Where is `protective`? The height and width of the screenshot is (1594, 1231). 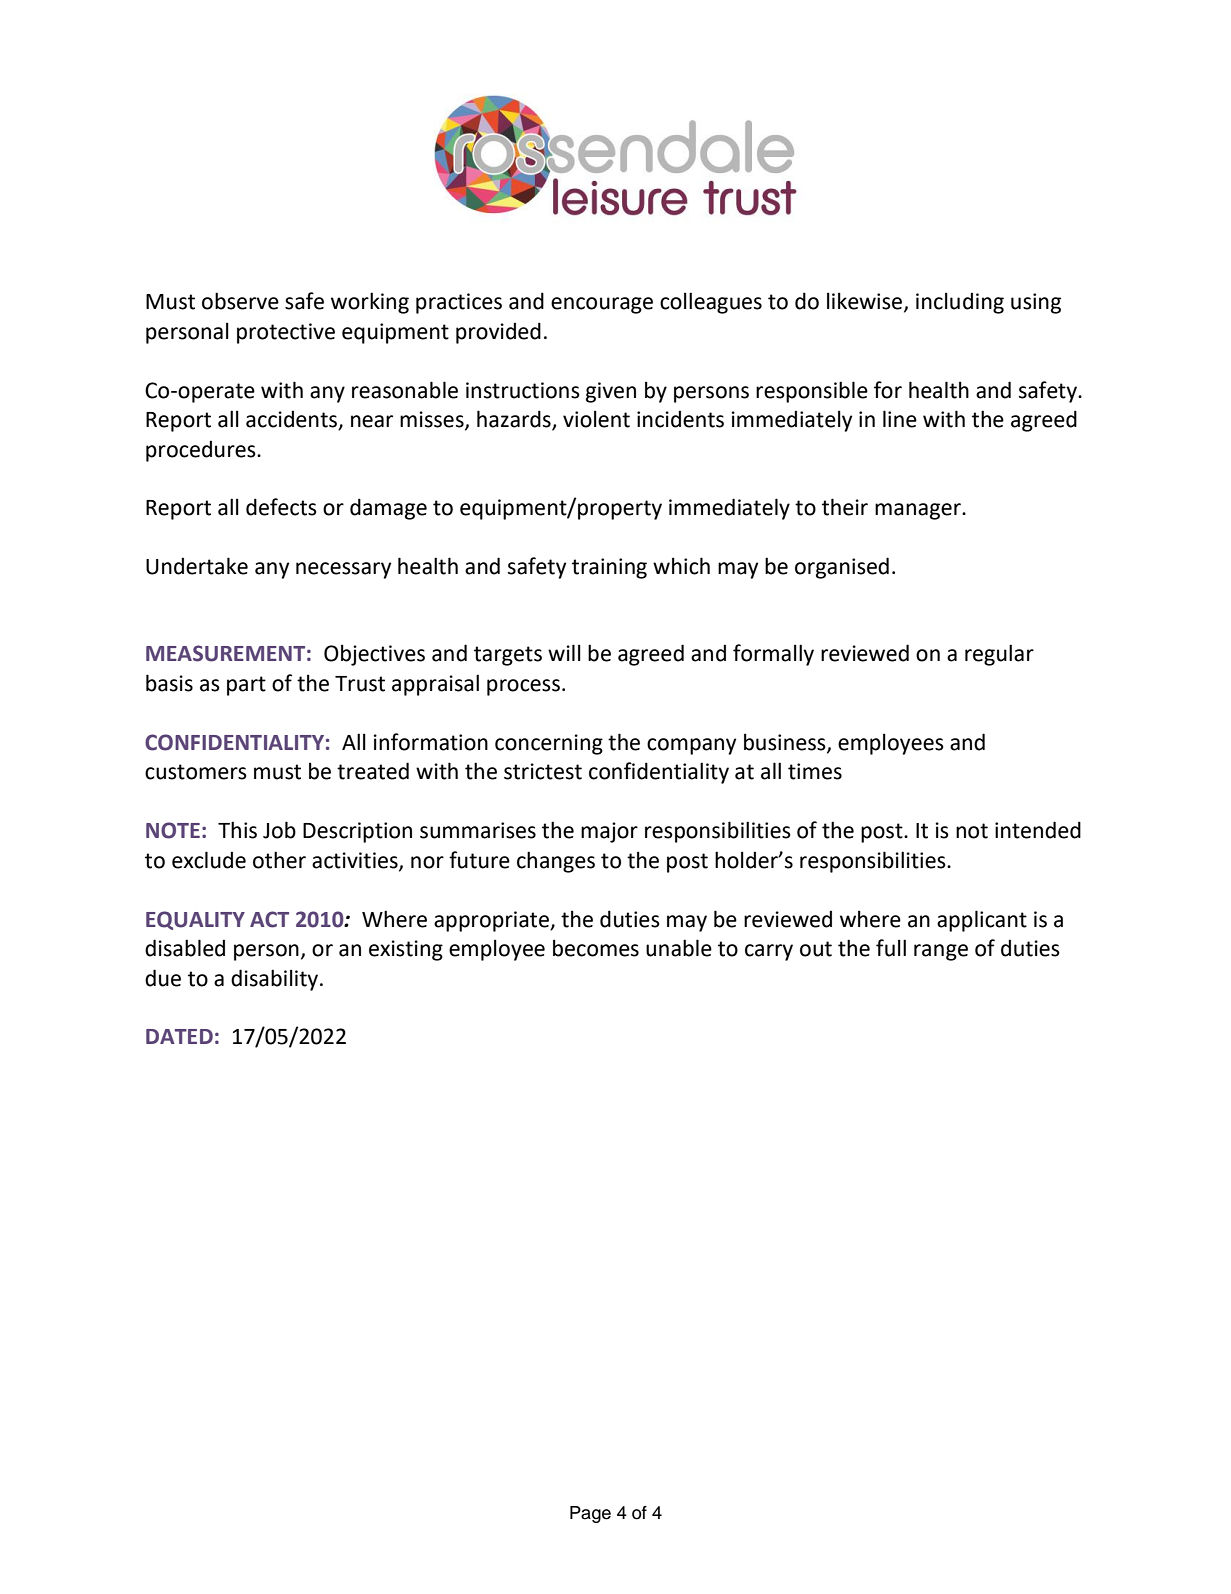 protective is located at coordinates (286, 333).
